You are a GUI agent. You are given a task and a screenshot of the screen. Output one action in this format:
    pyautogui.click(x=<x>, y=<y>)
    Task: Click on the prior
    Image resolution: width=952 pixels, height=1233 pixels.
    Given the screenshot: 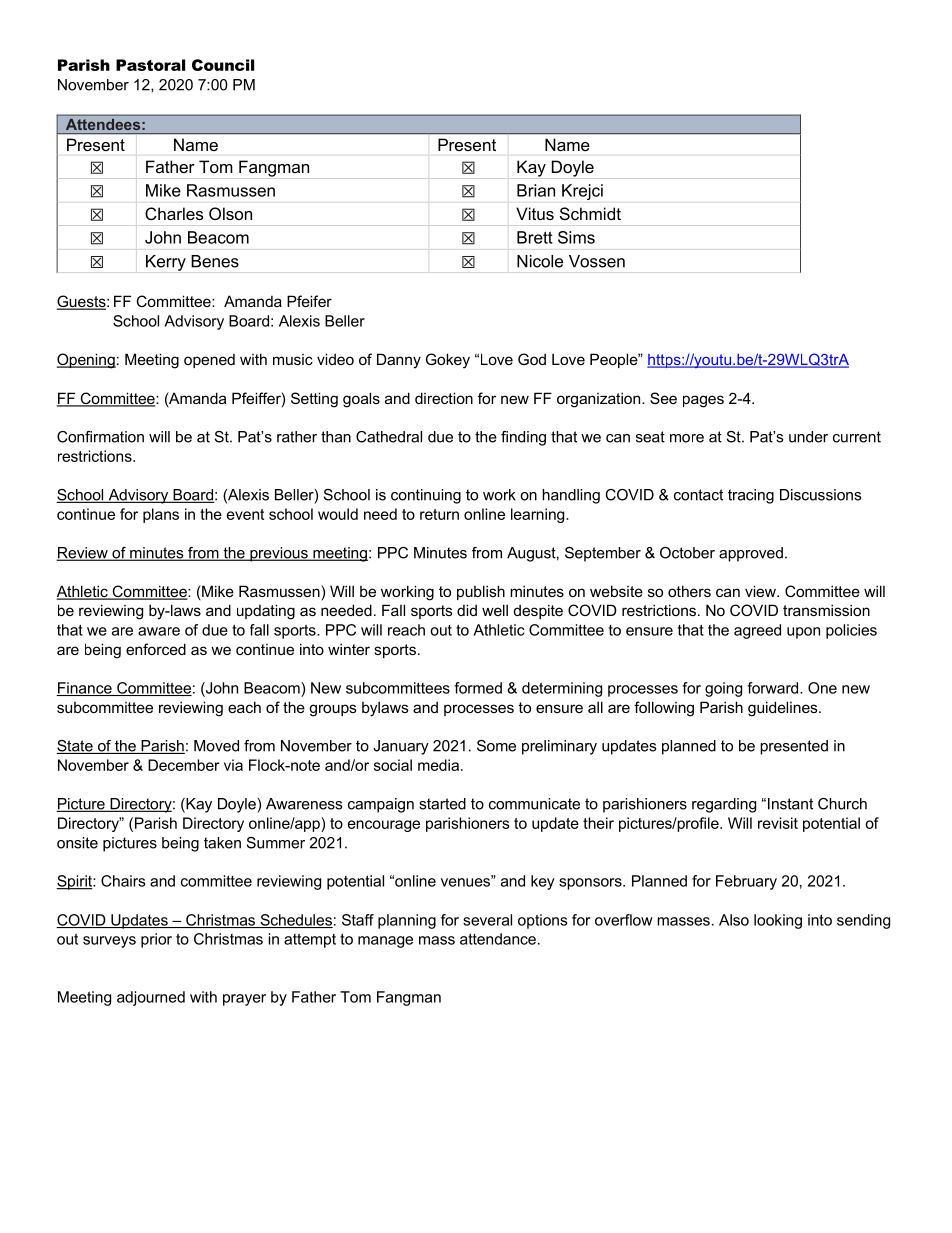 What is the action you would take?
    pyautogui.click(x=156, y=940)
